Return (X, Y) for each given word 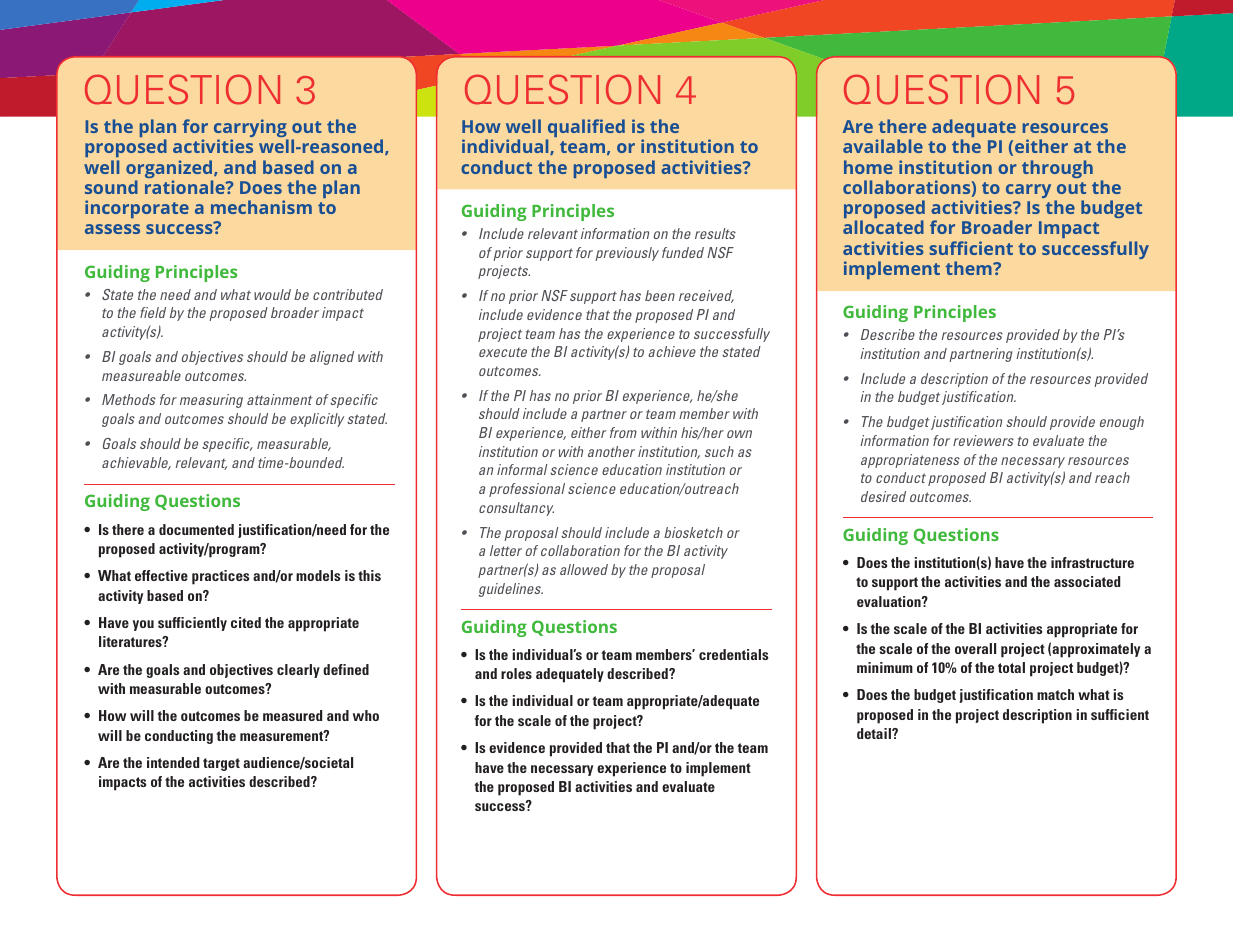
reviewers (983, 440)
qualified (585, 130)
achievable (136, 463)
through (1057, 169)
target (221, 764)
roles (516, 673)
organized (170, 170)
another (611, 451)
